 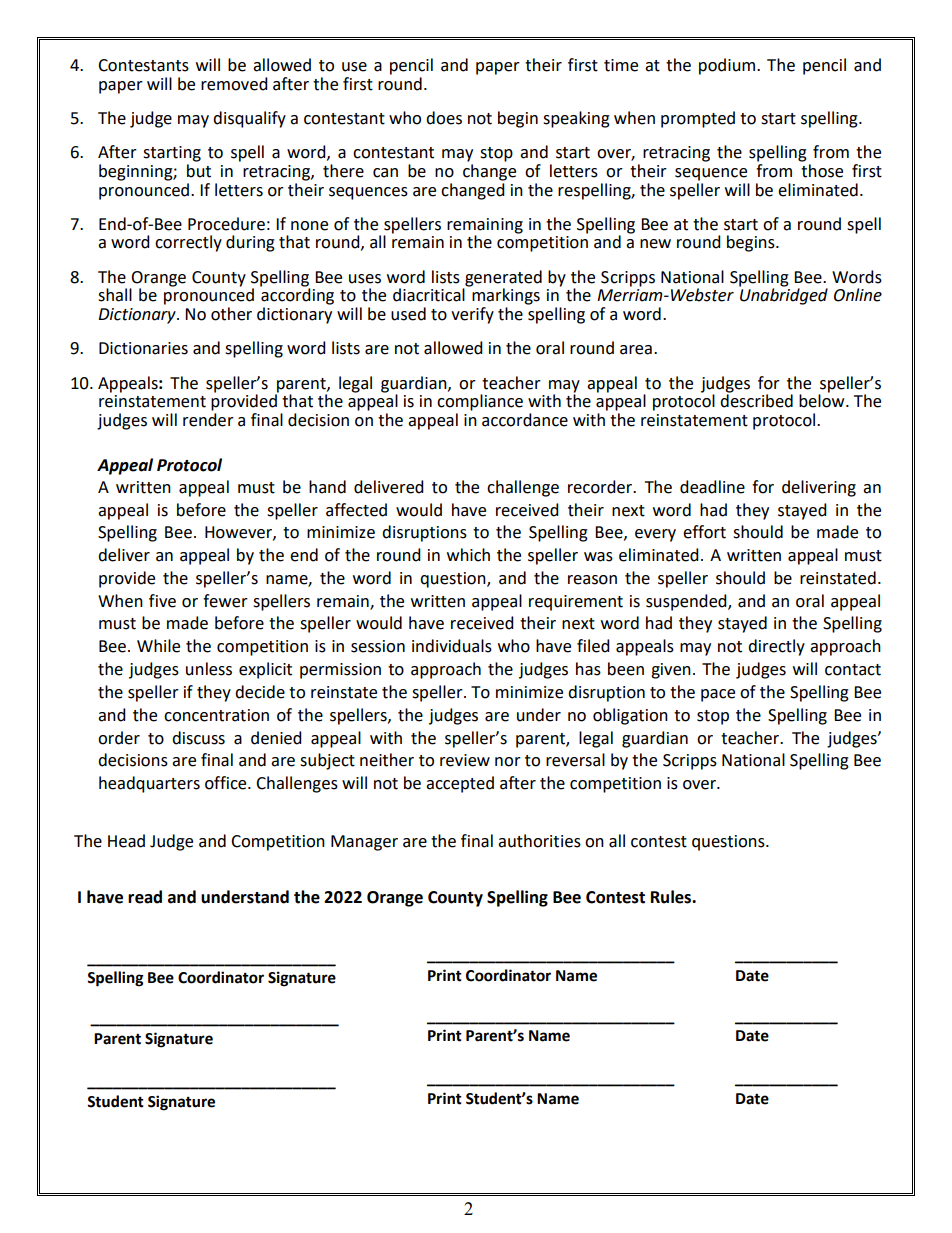 I want to click on other, so click(x=231, y=314).
